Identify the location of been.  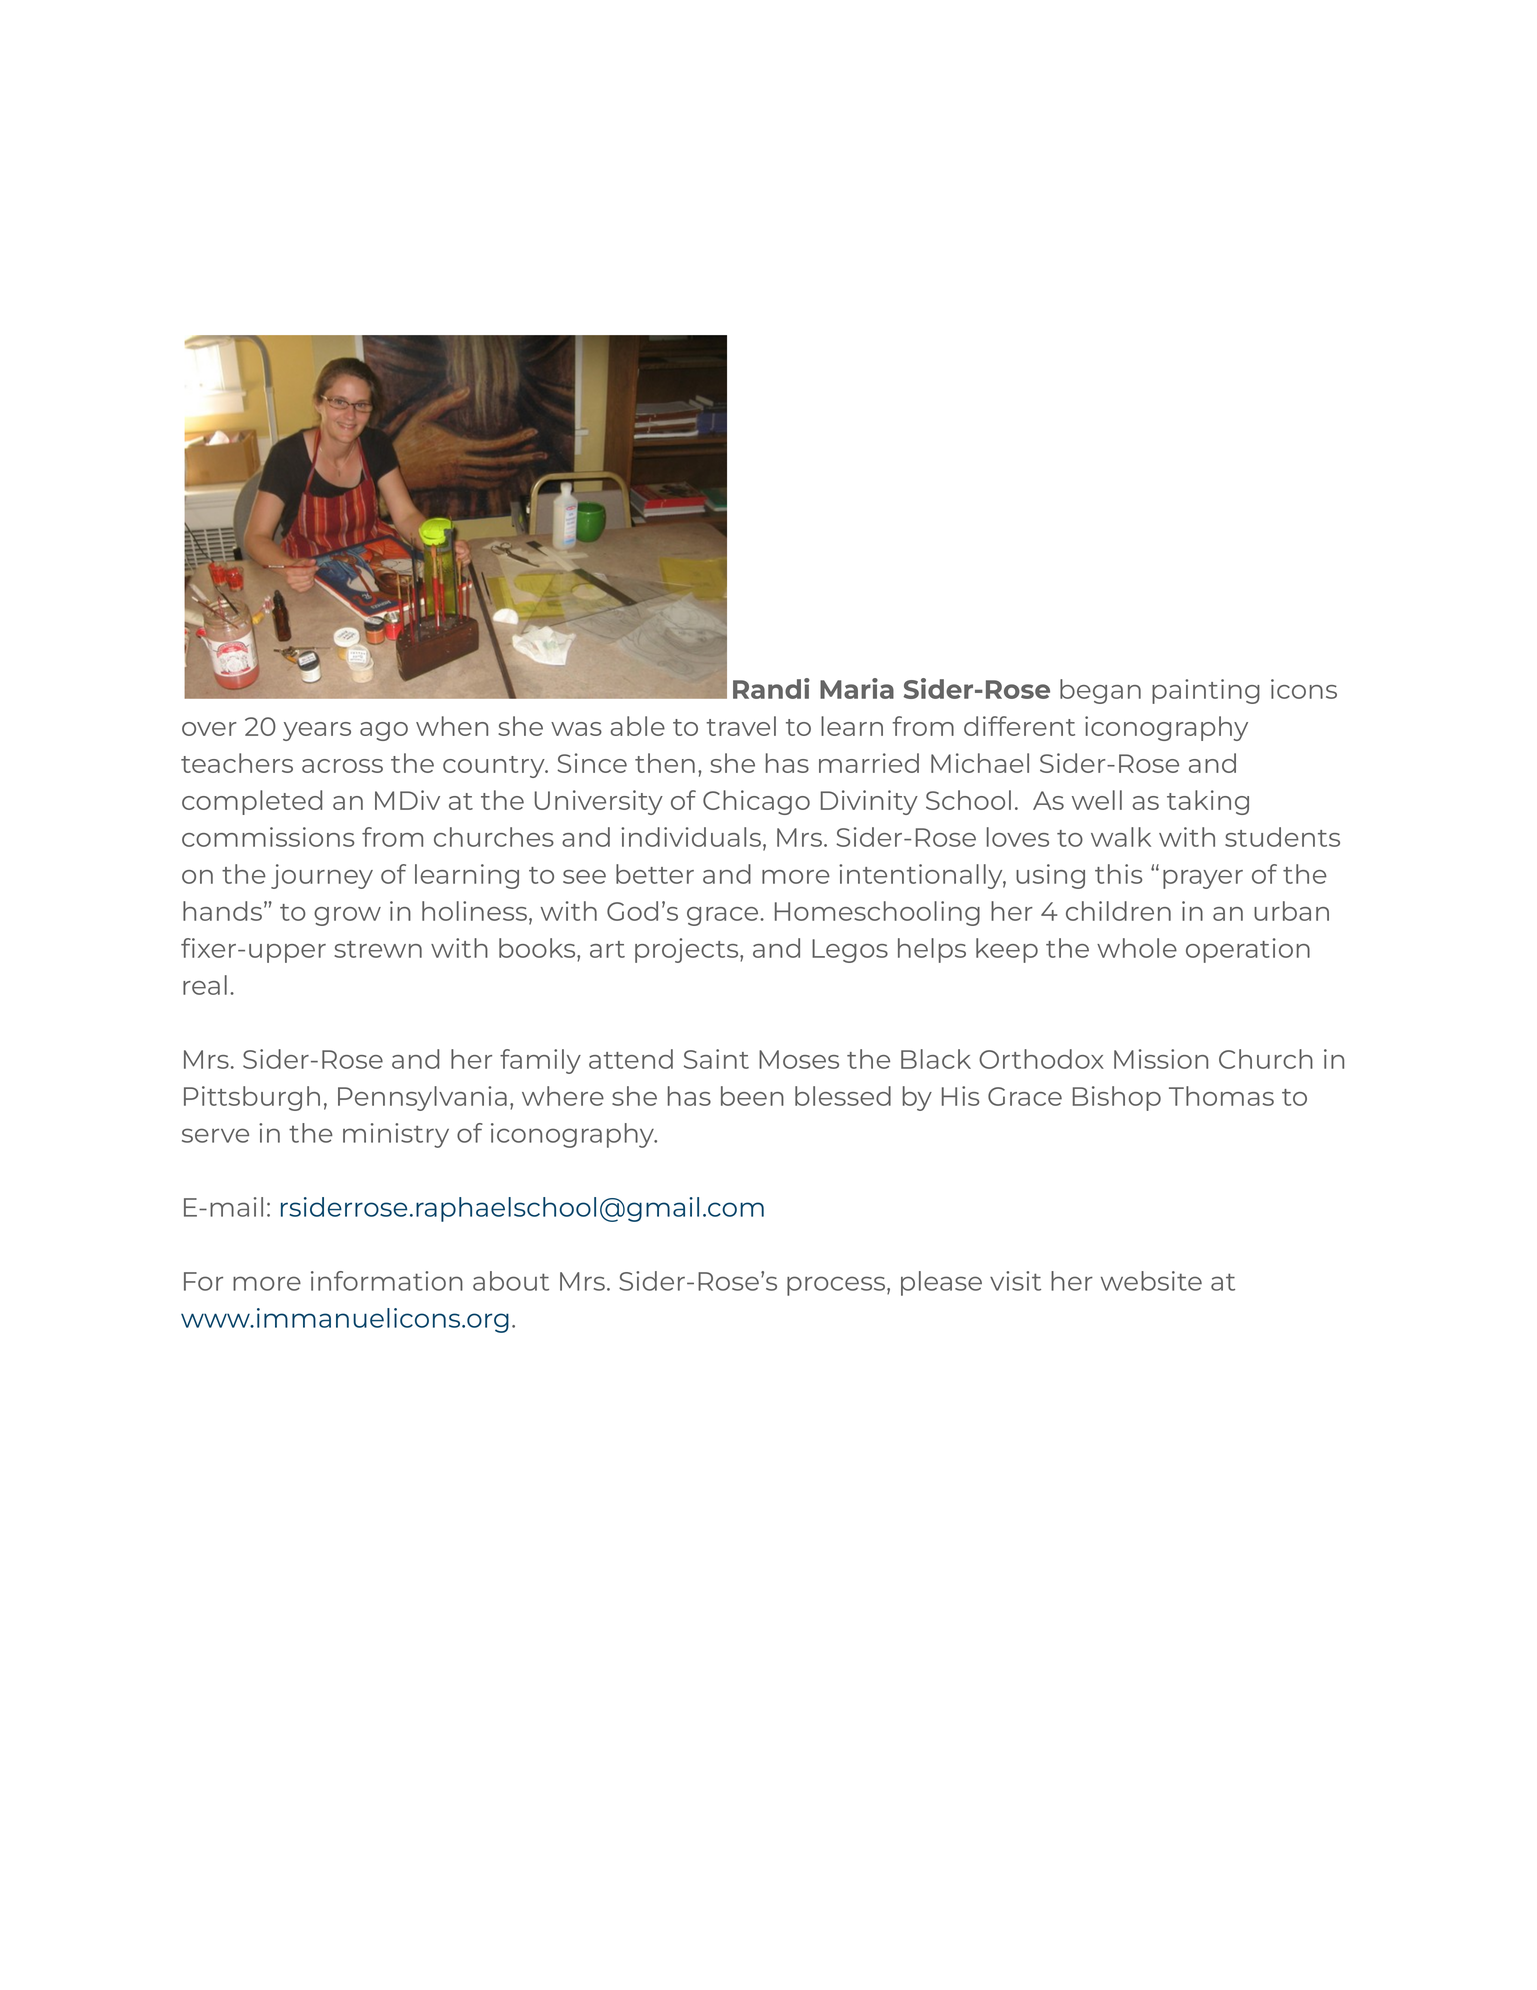
(752, 1096).
